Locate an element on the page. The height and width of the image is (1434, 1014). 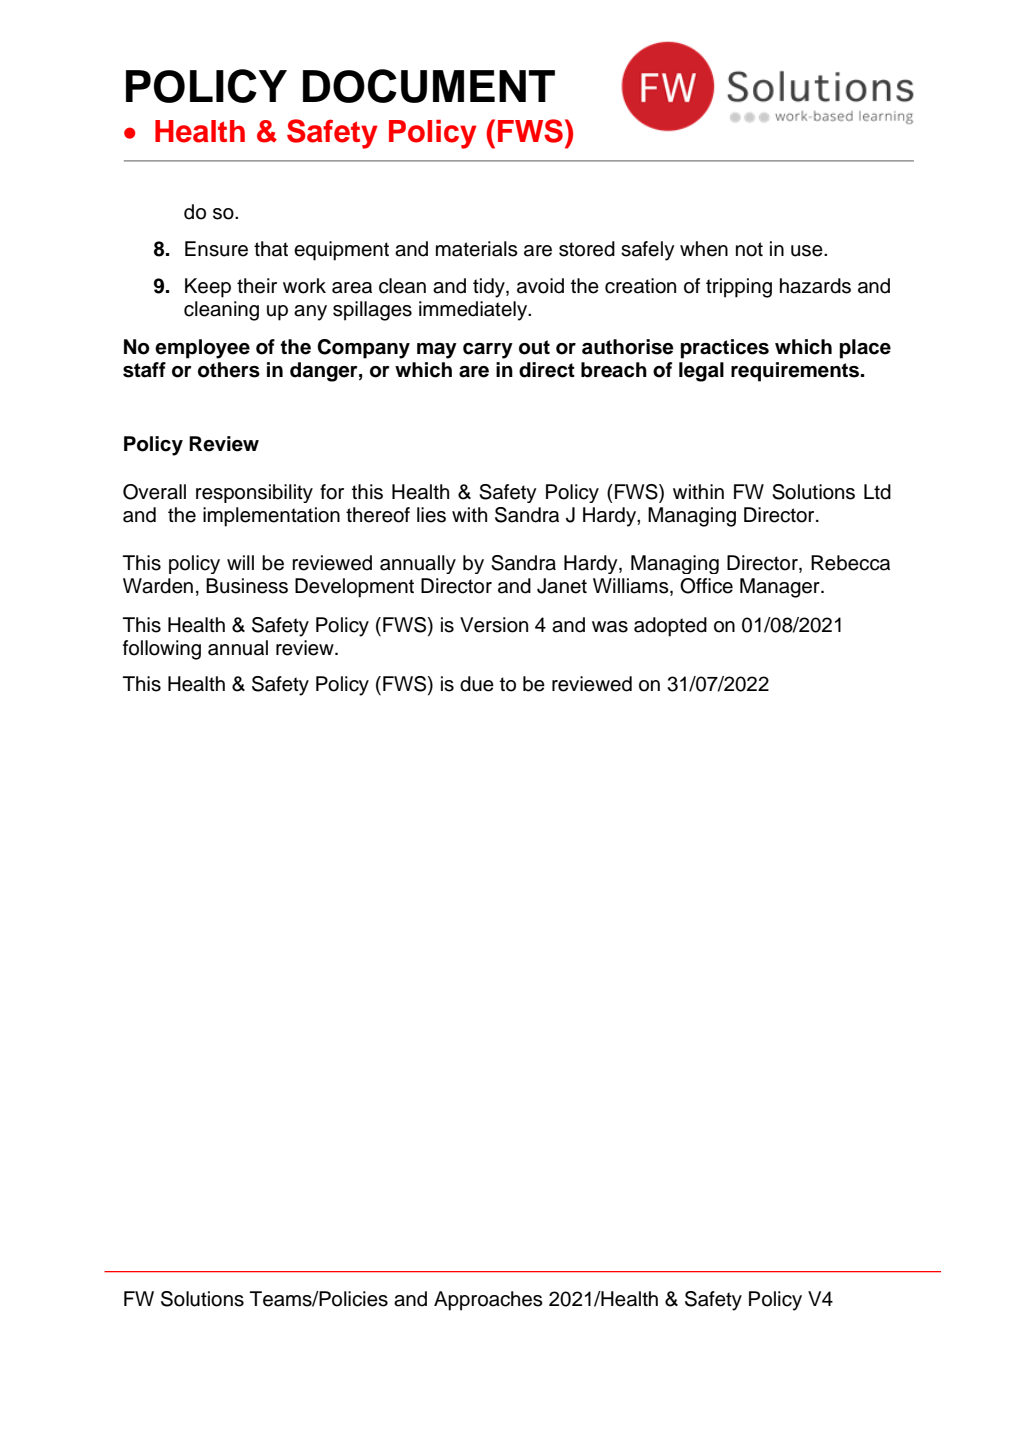
Approaches is located at coordinates (488, 1301).
